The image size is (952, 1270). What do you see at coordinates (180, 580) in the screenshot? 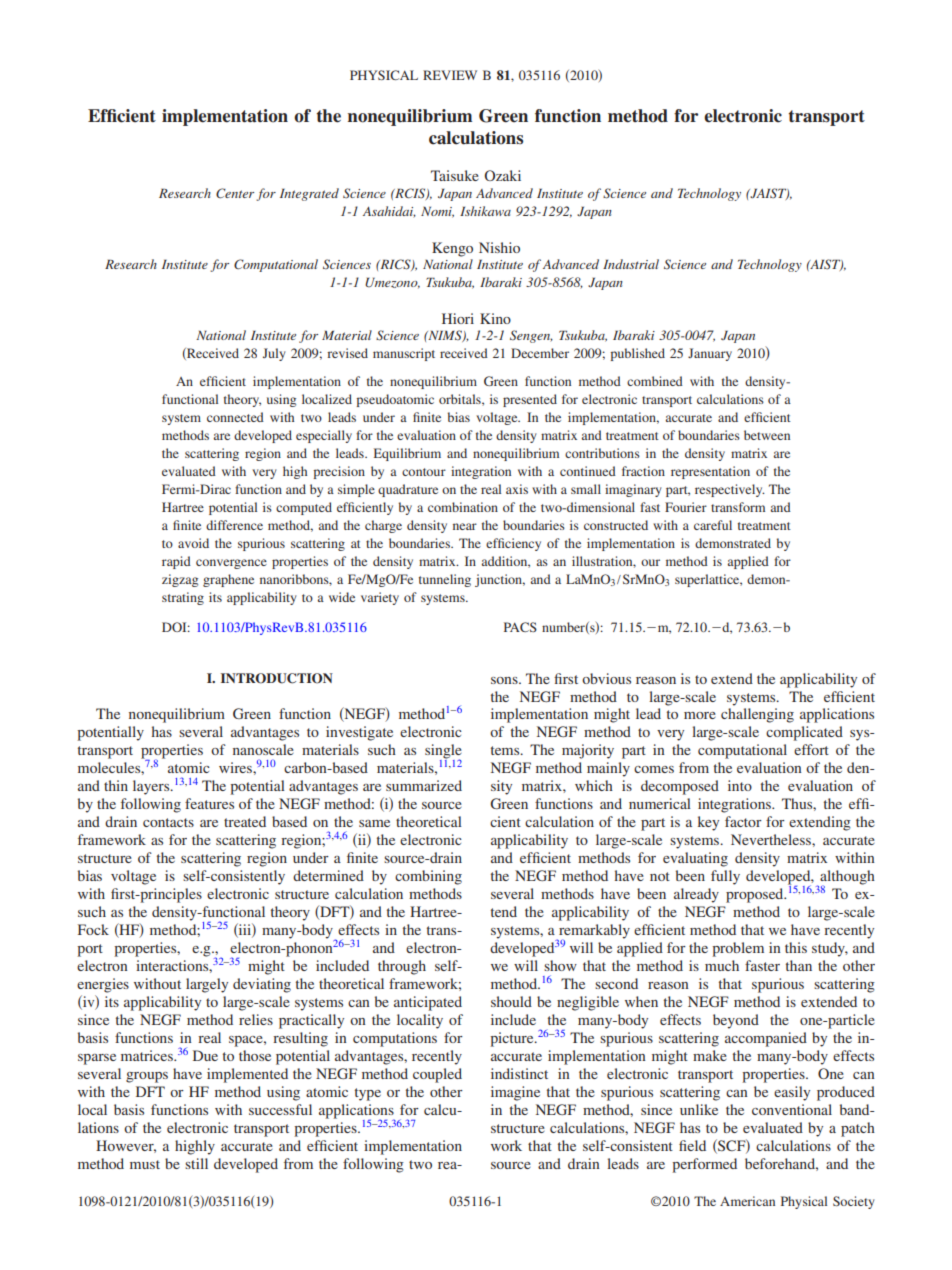
I see `zigzag` at bounding box center [180, 580].
